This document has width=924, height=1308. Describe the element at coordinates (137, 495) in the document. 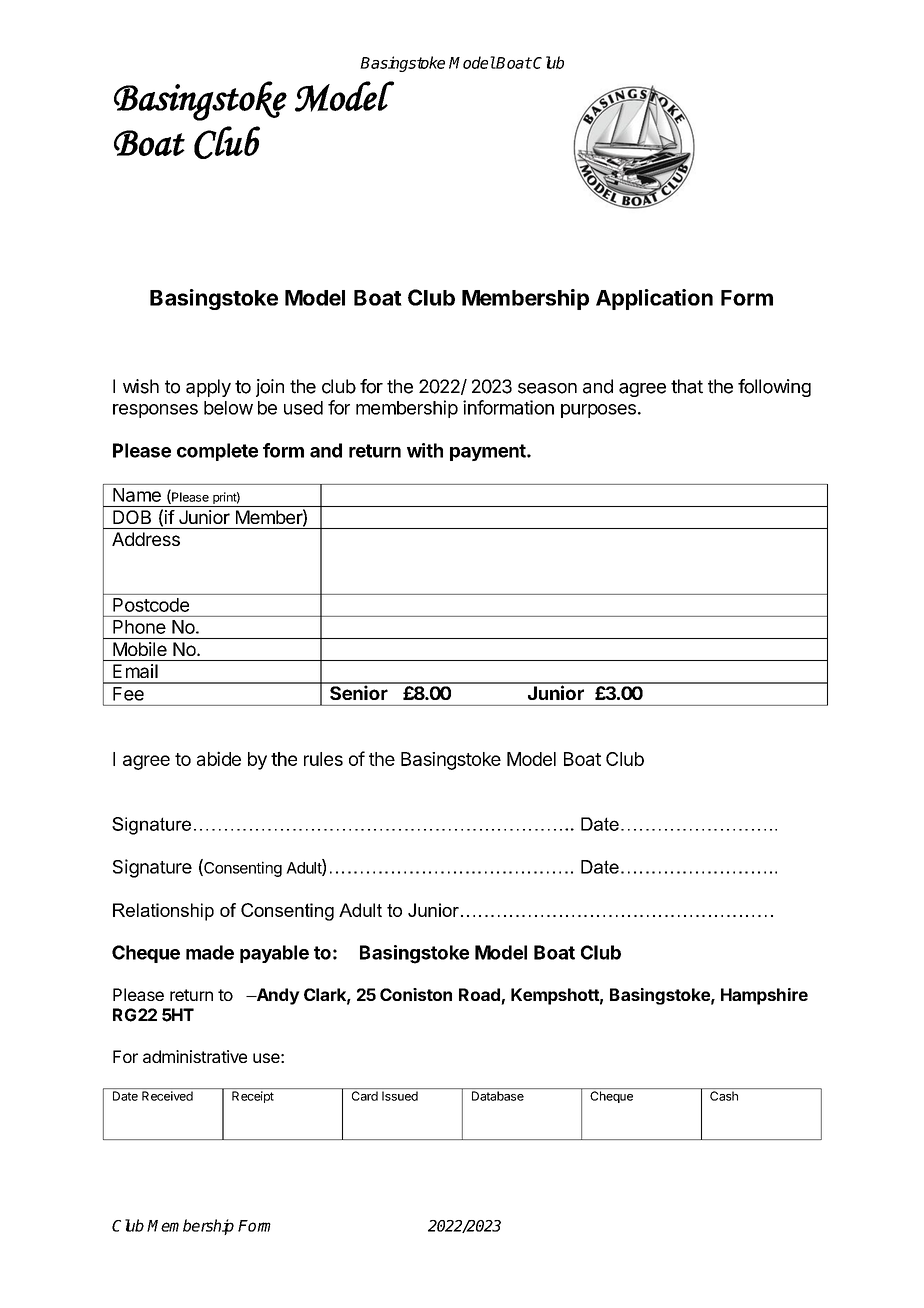

I see `Name` at that location.
